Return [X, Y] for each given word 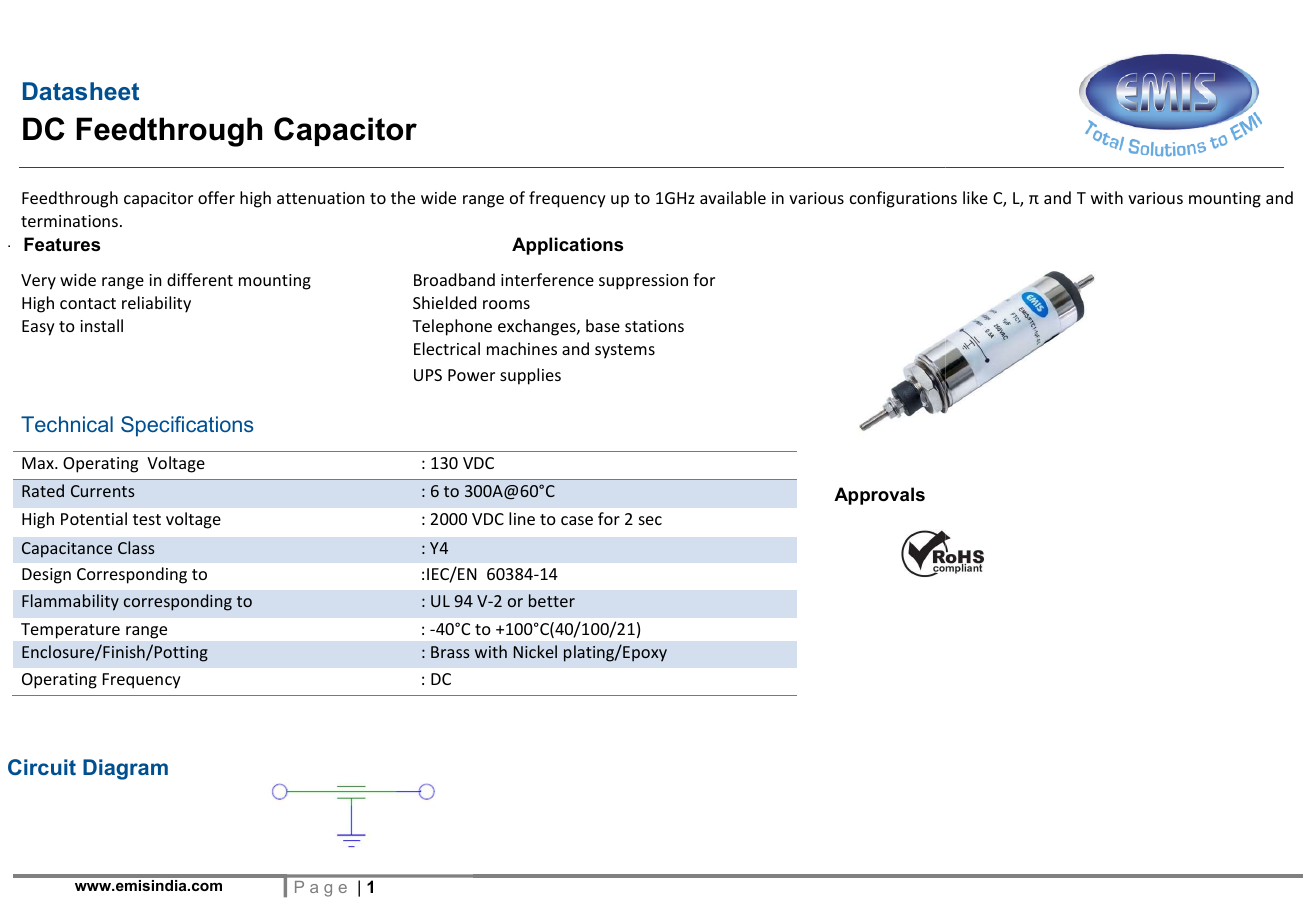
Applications [567, 246]
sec [650, 520]
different [200, 279]
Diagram [125, 769]
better [552, 600]
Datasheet [81, 91]
